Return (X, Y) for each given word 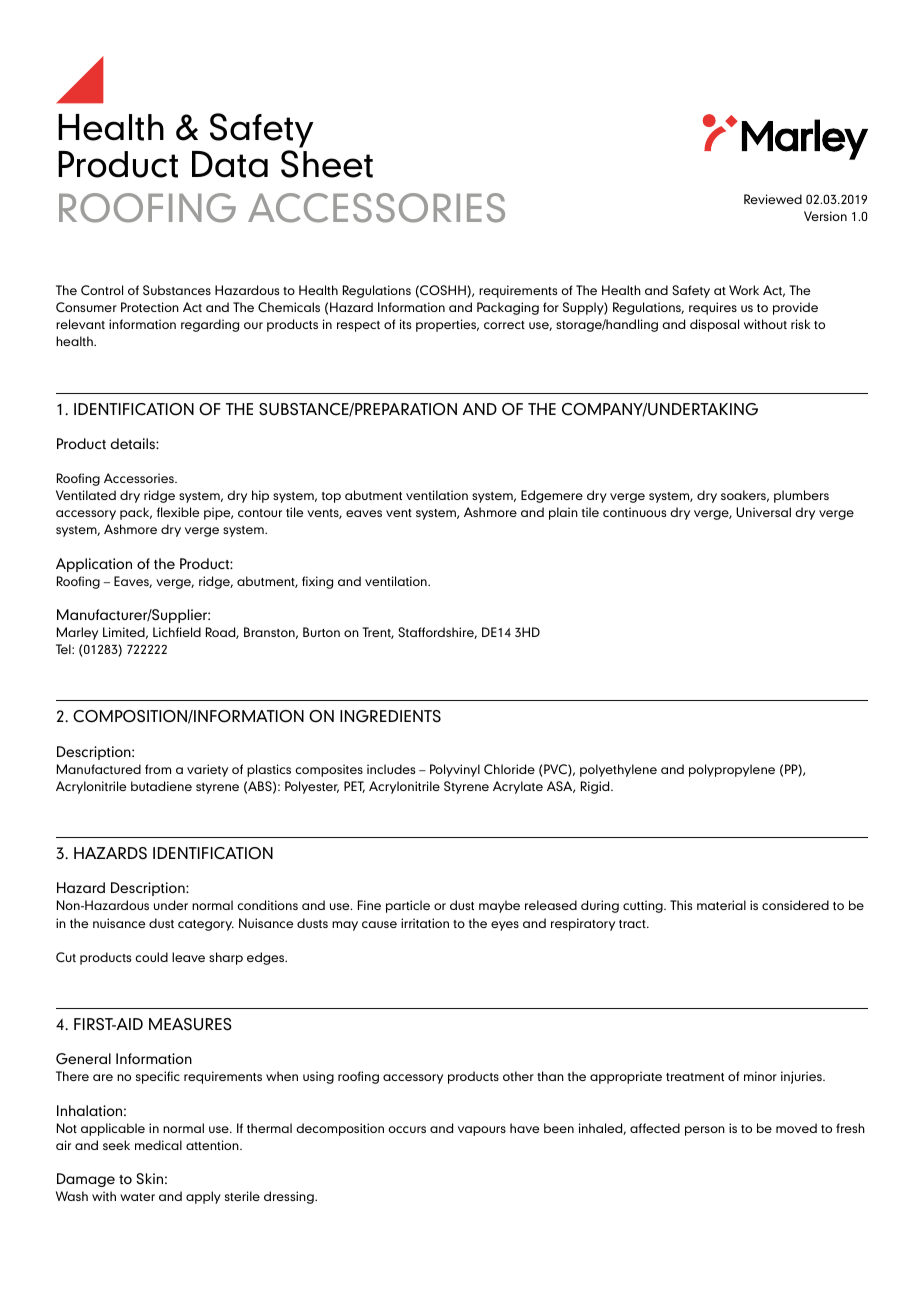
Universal (763, 512)
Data (230, 164)
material (721, 905)
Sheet (327, 164)
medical (158, 1145)
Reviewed (773, 199)
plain (563, 513)
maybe (499, 906)
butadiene (161, 786)
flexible (178, 512)
